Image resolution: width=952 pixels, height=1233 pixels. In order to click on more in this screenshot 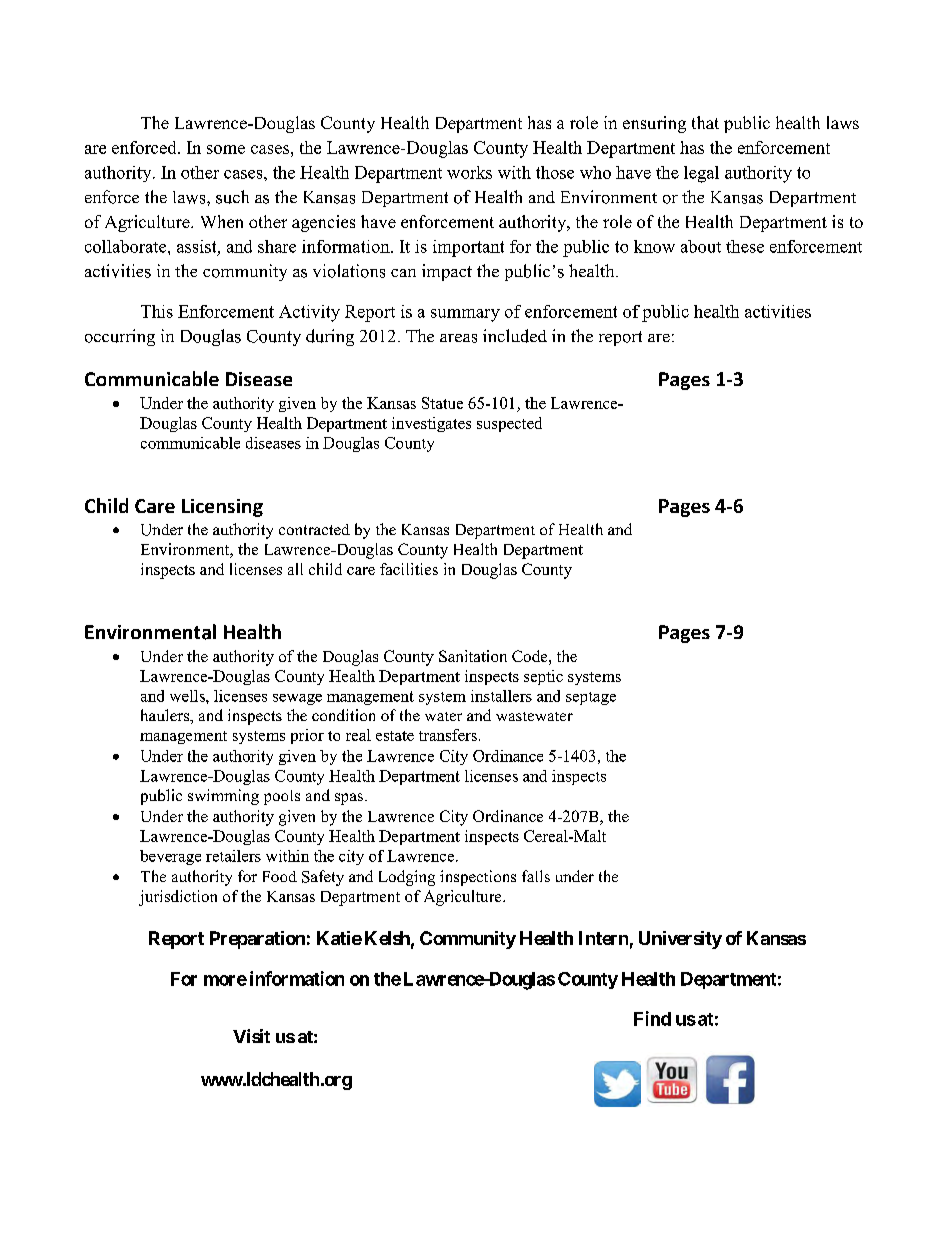, I will do `click(225, 980)`.
